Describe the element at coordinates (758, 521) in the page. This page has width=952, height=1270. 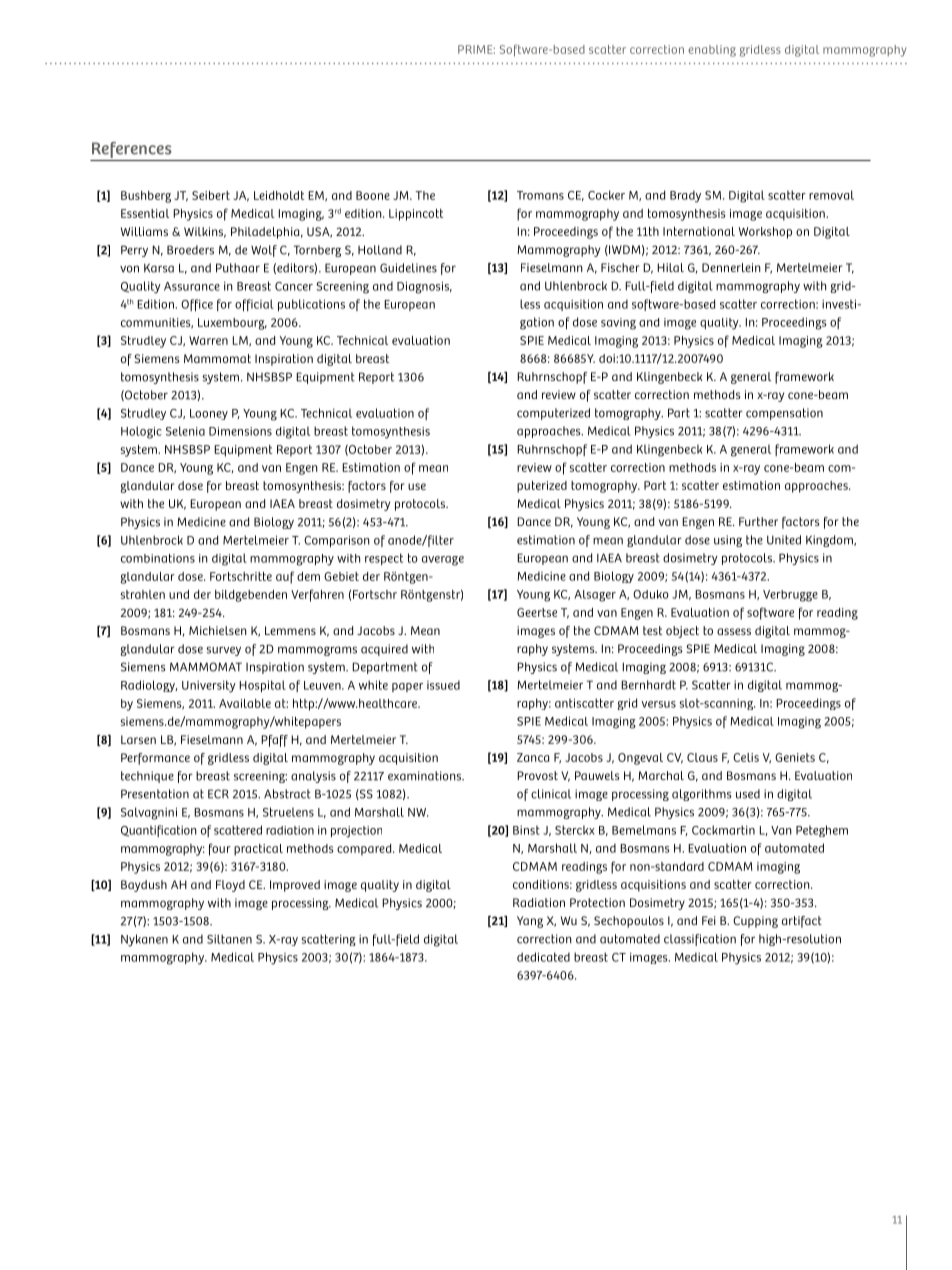
I see `Further` at that location.
